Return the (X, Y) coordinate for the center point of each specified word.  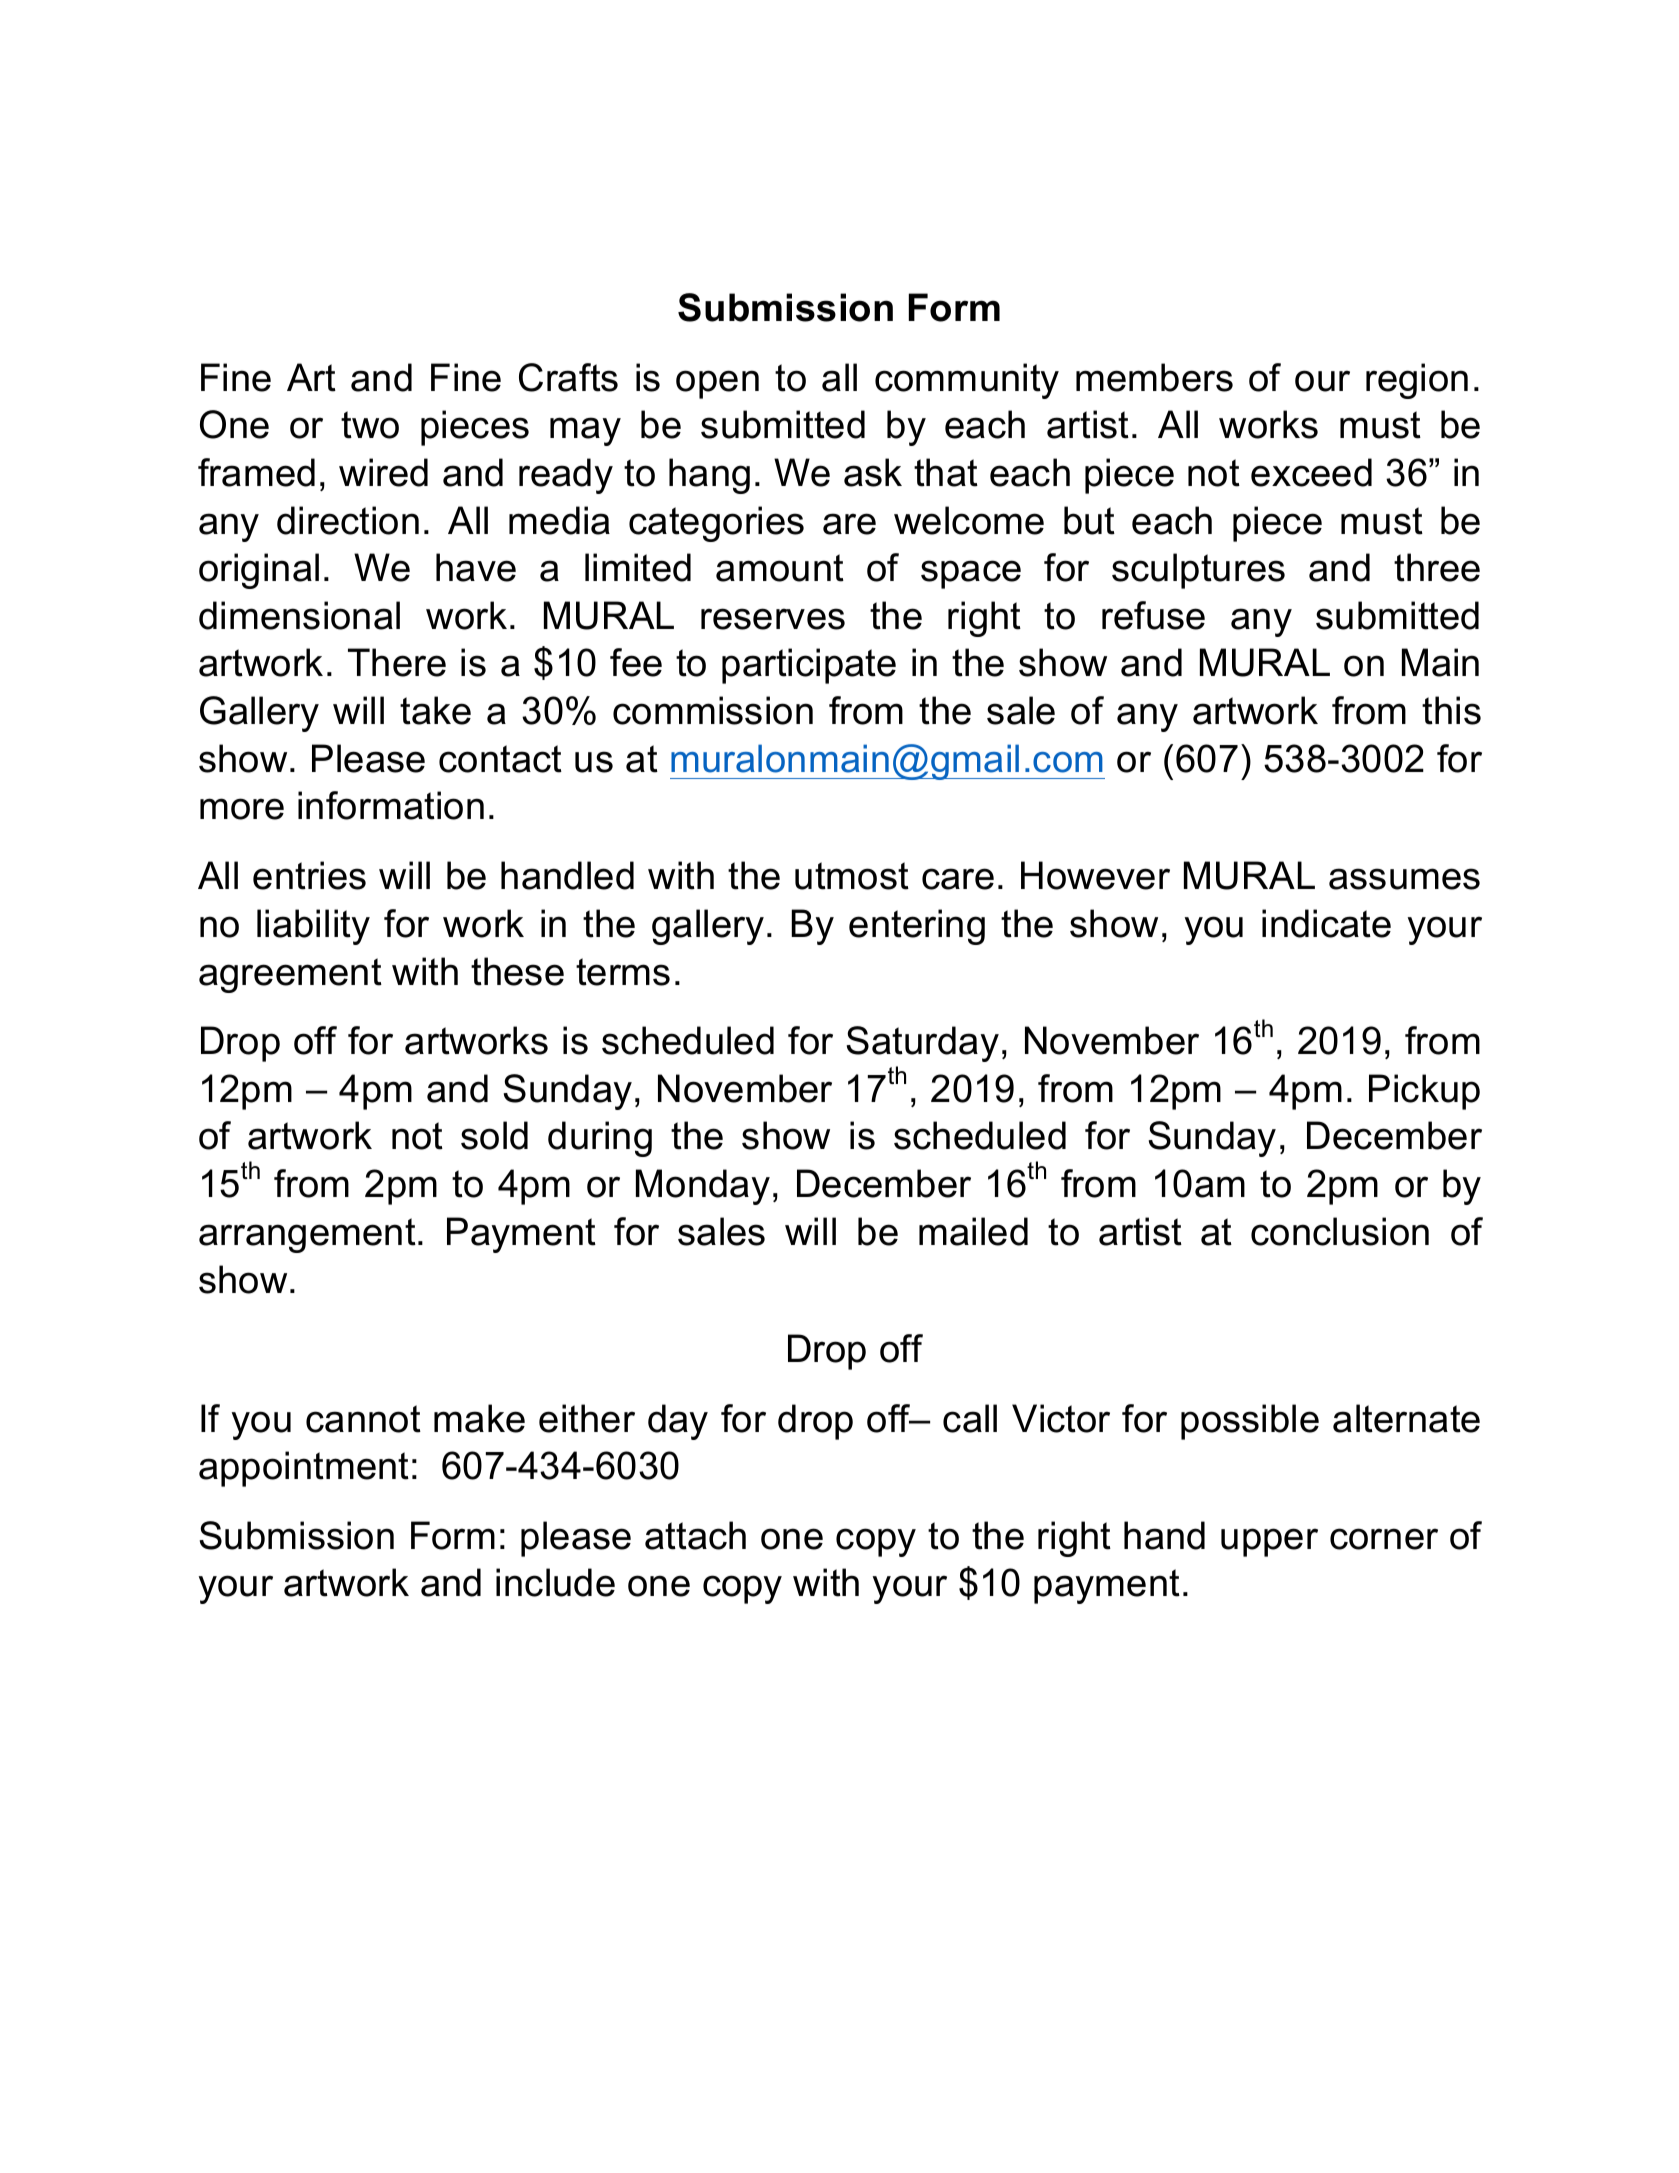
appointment (304, 1469)
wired (383, 472)
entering (917, 927)
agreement (290, 975)
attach (695, 1535)
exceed (1311, 472)
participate (809, 666)
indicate (1326, 923)
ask (873, 472)
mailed (973, 1231)
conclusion (1340, 1231)
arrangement (307, 1235)
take (435, 710)
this (1451, 710)
